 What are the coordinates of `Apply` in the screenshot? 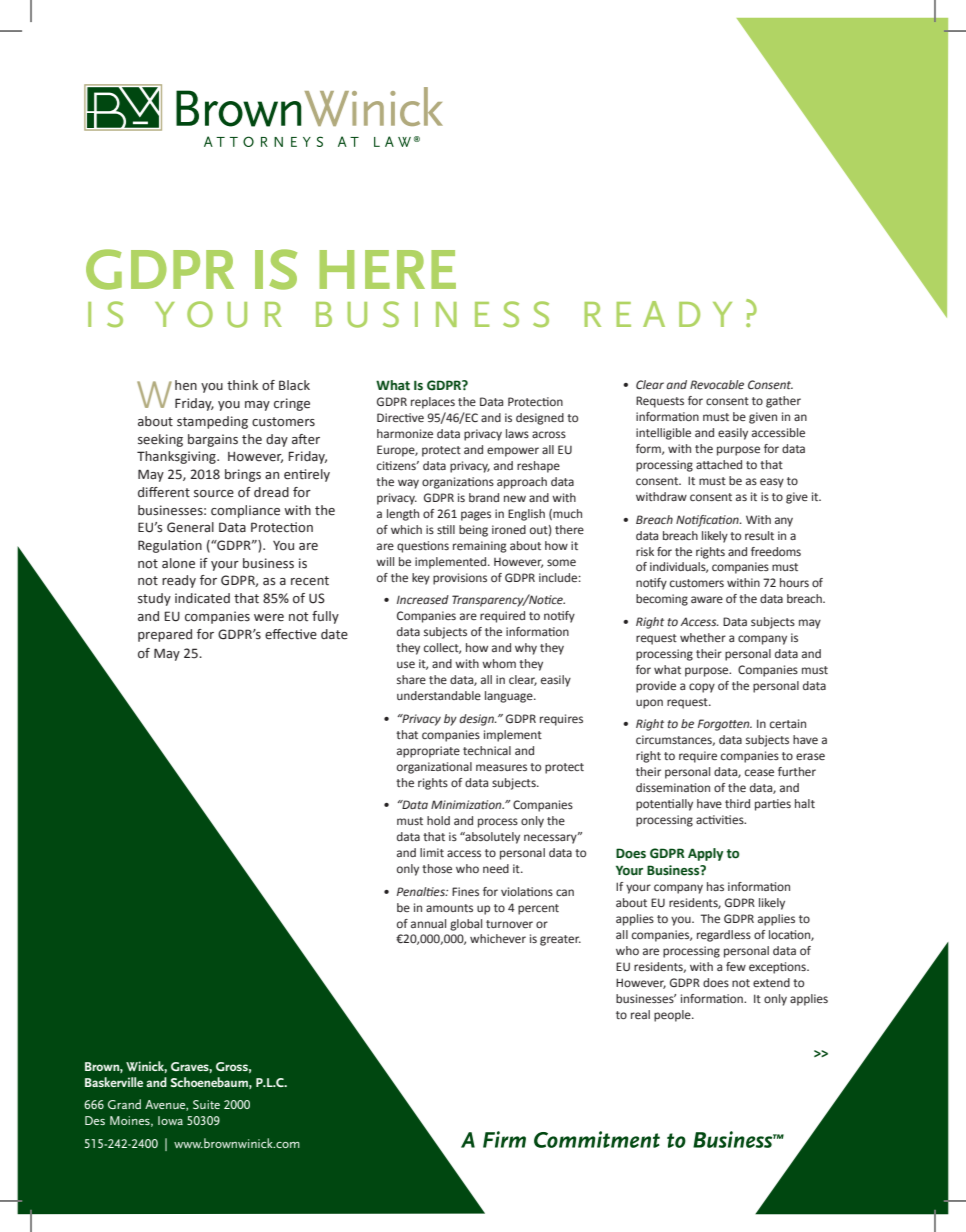 It's located at (705, 854).
